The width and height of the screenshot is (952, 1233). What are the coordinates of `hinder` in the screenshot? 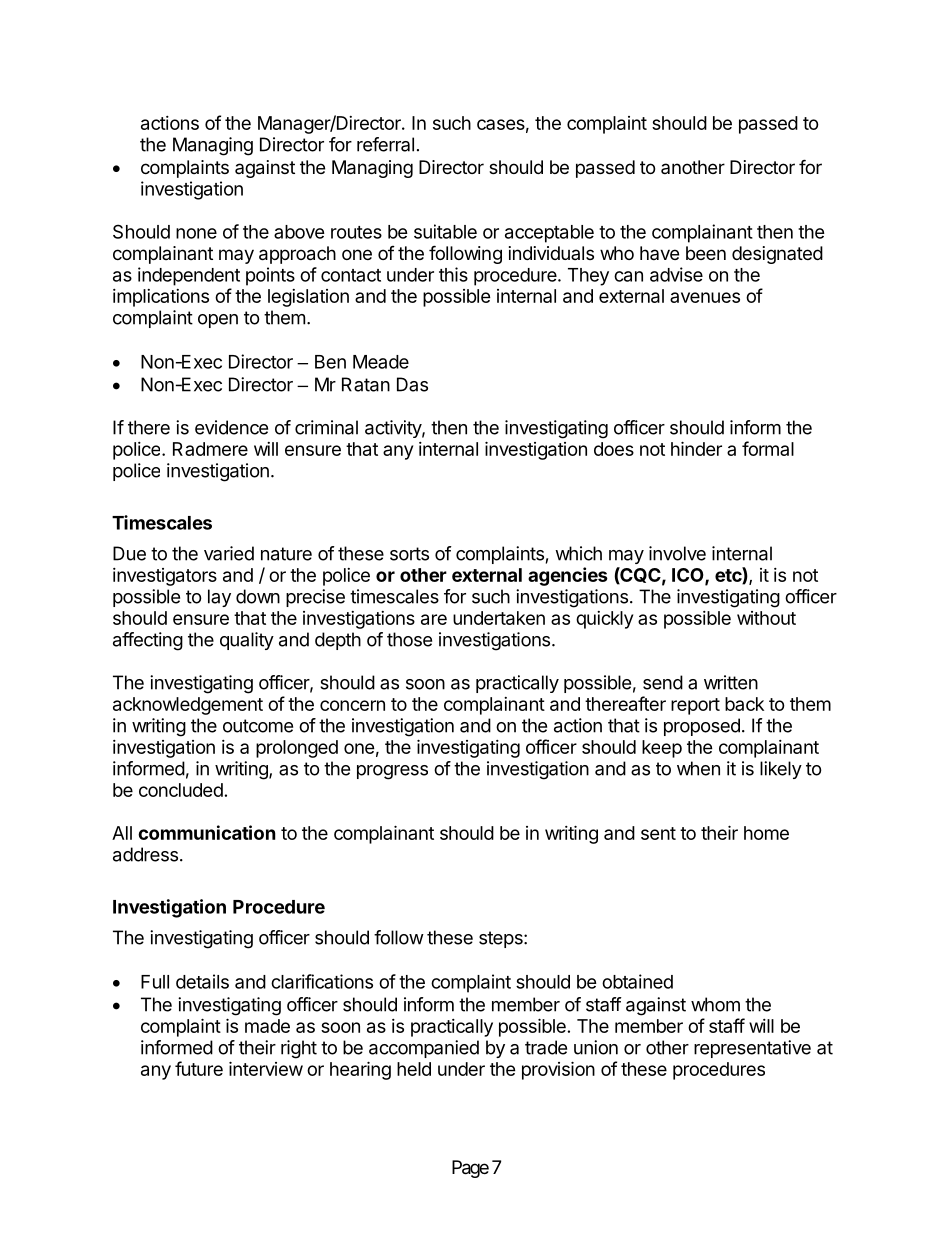 It's located at (696, 448).
